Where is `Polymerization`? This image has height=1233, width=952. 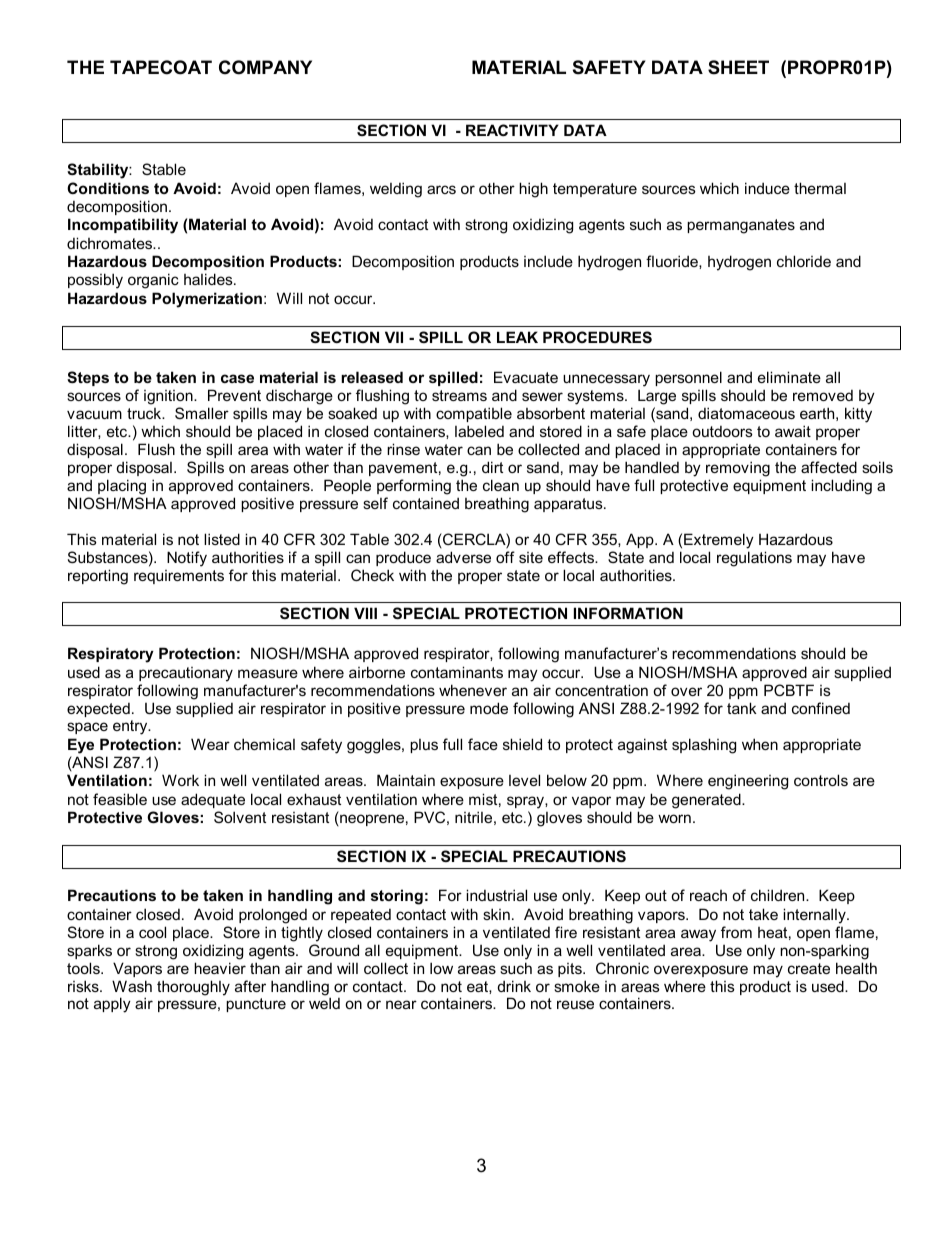
Polymerization is located at coordinates (207, 300).
